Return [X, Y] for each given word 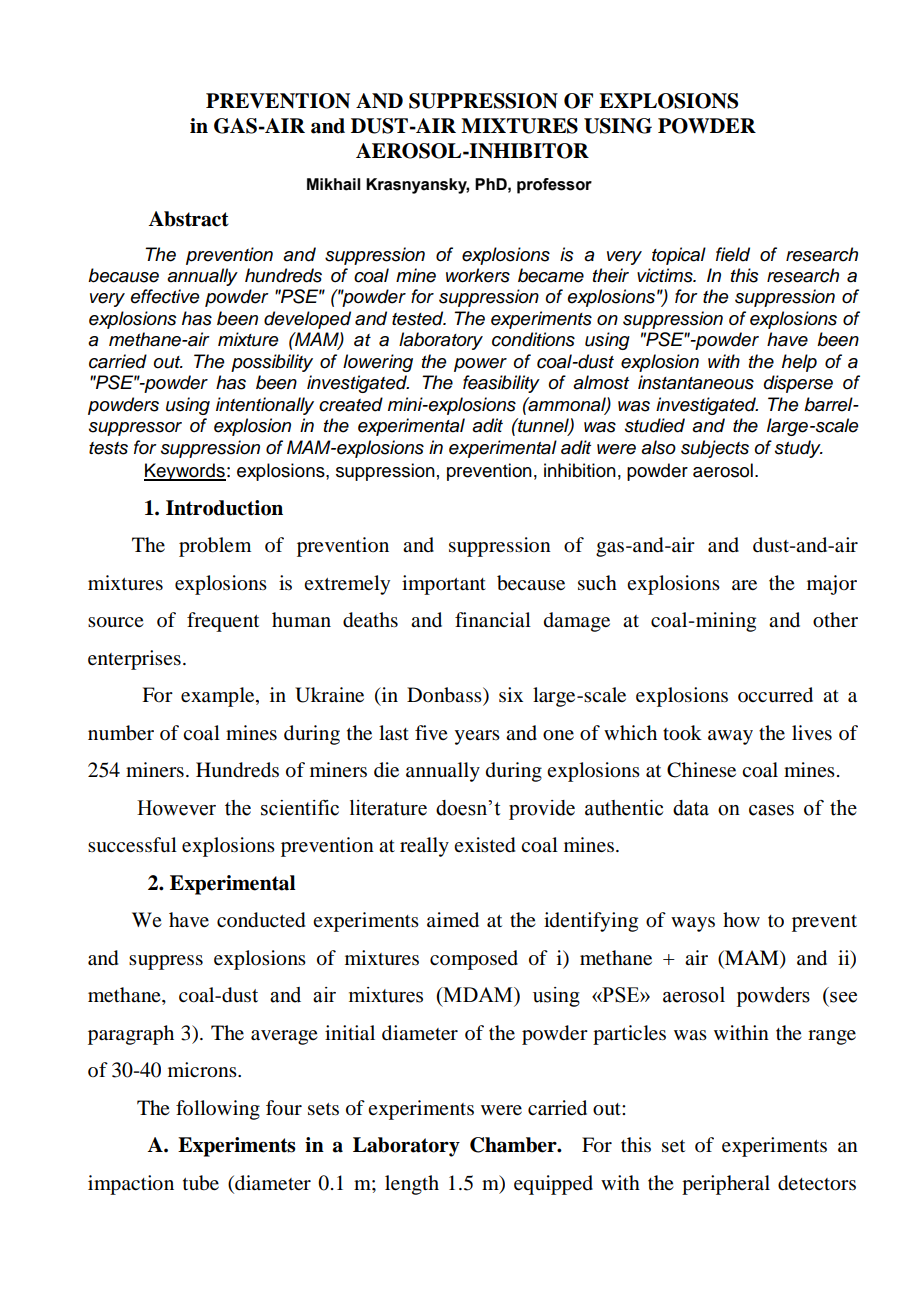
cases [771, 810]
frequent [223, 622]
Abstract [188, 219]
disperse [798, 384]
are [744, 585]
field [733, 254]
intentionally [265, 406]
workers [478, 275]
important [444, 585]
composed [474, 960]
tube [201, 1183]
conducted [261, 920]
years [477, 737]
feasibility [501, 384]
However [176, 808]
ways [693, 924]
